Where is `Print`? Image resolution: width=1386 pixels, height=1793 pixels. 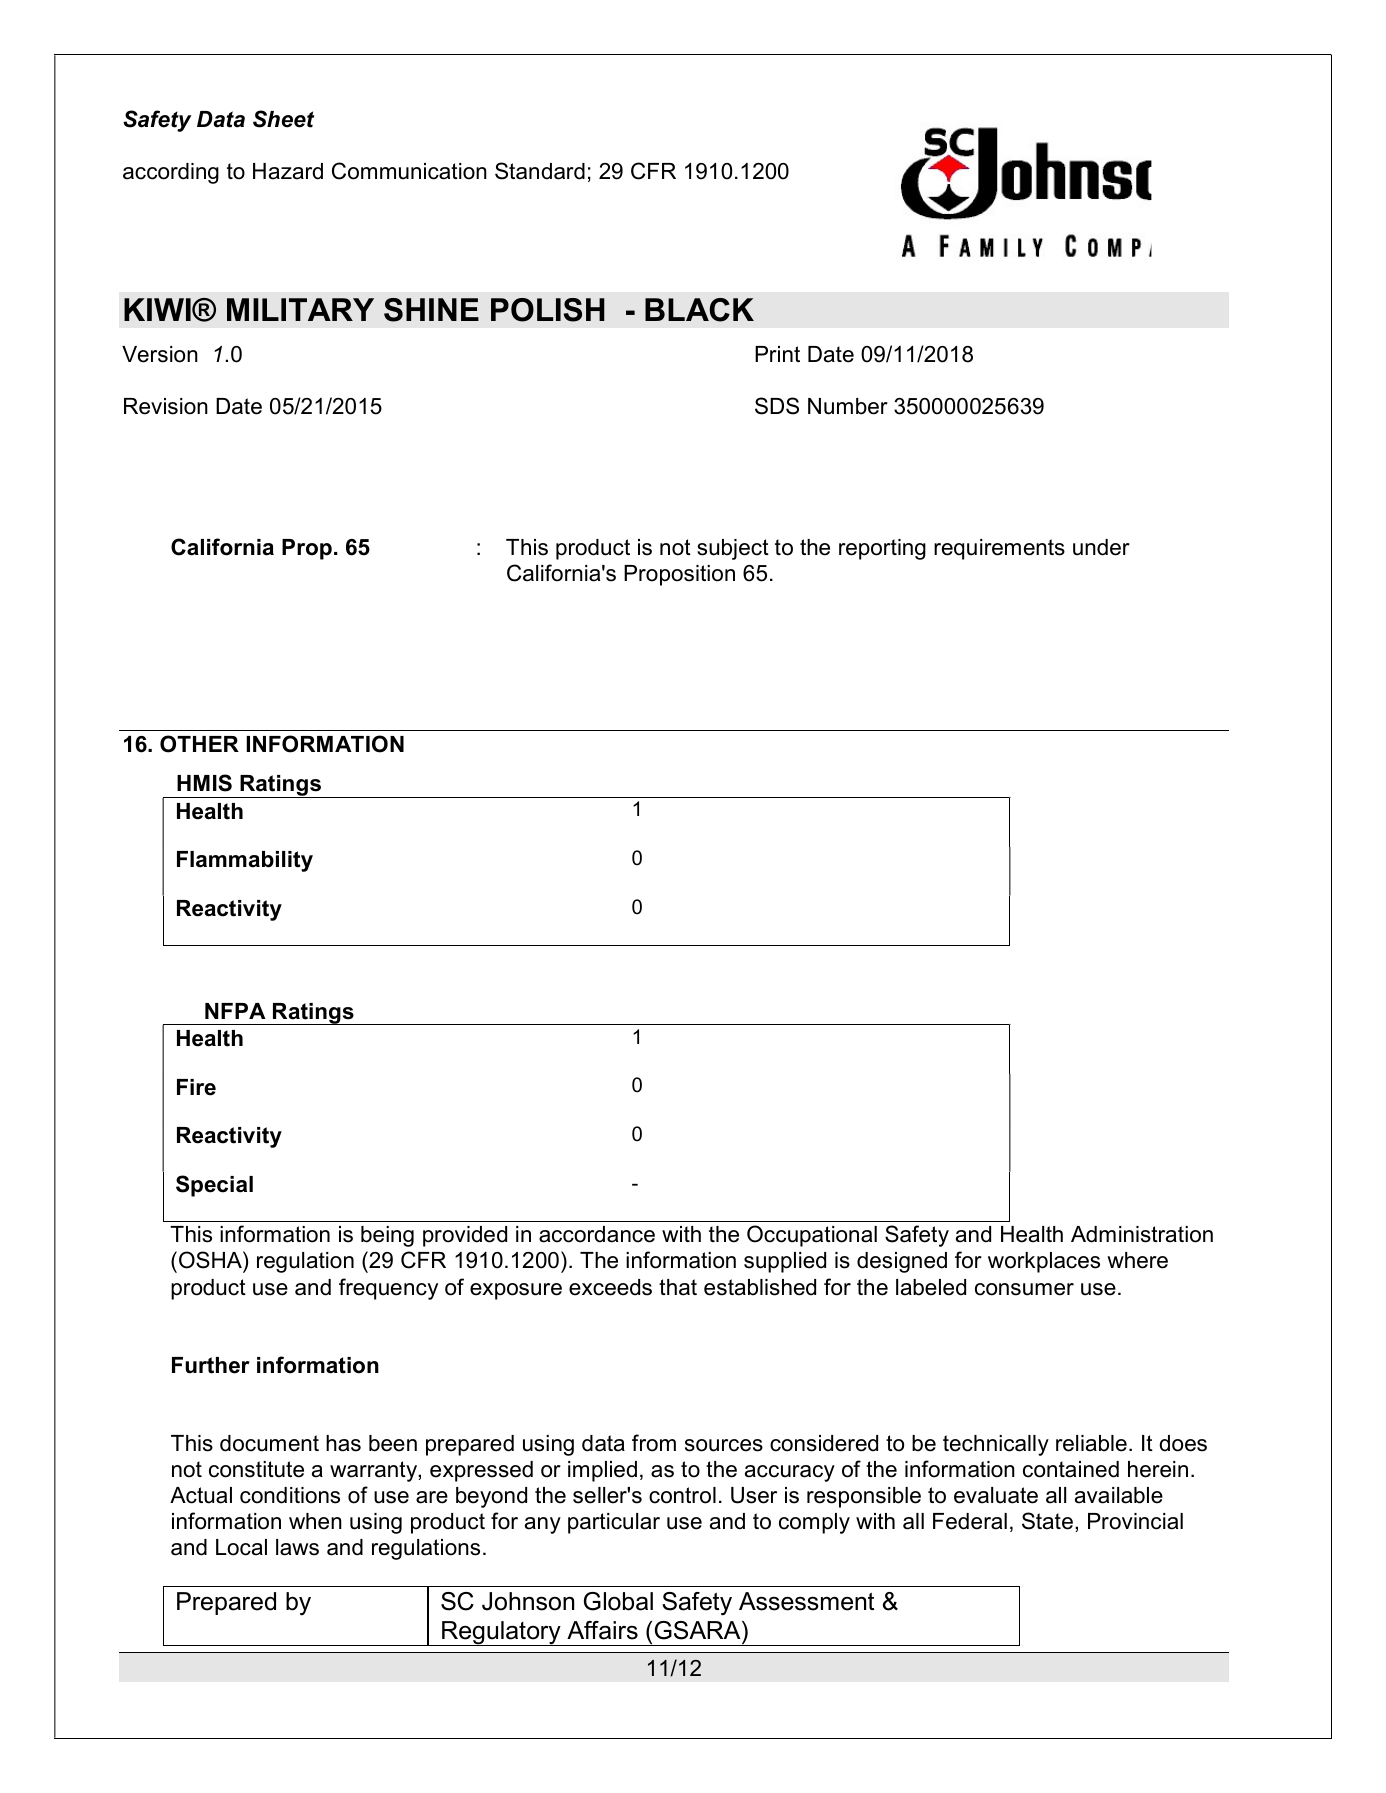 Print is located at coordinates (777, 354).
